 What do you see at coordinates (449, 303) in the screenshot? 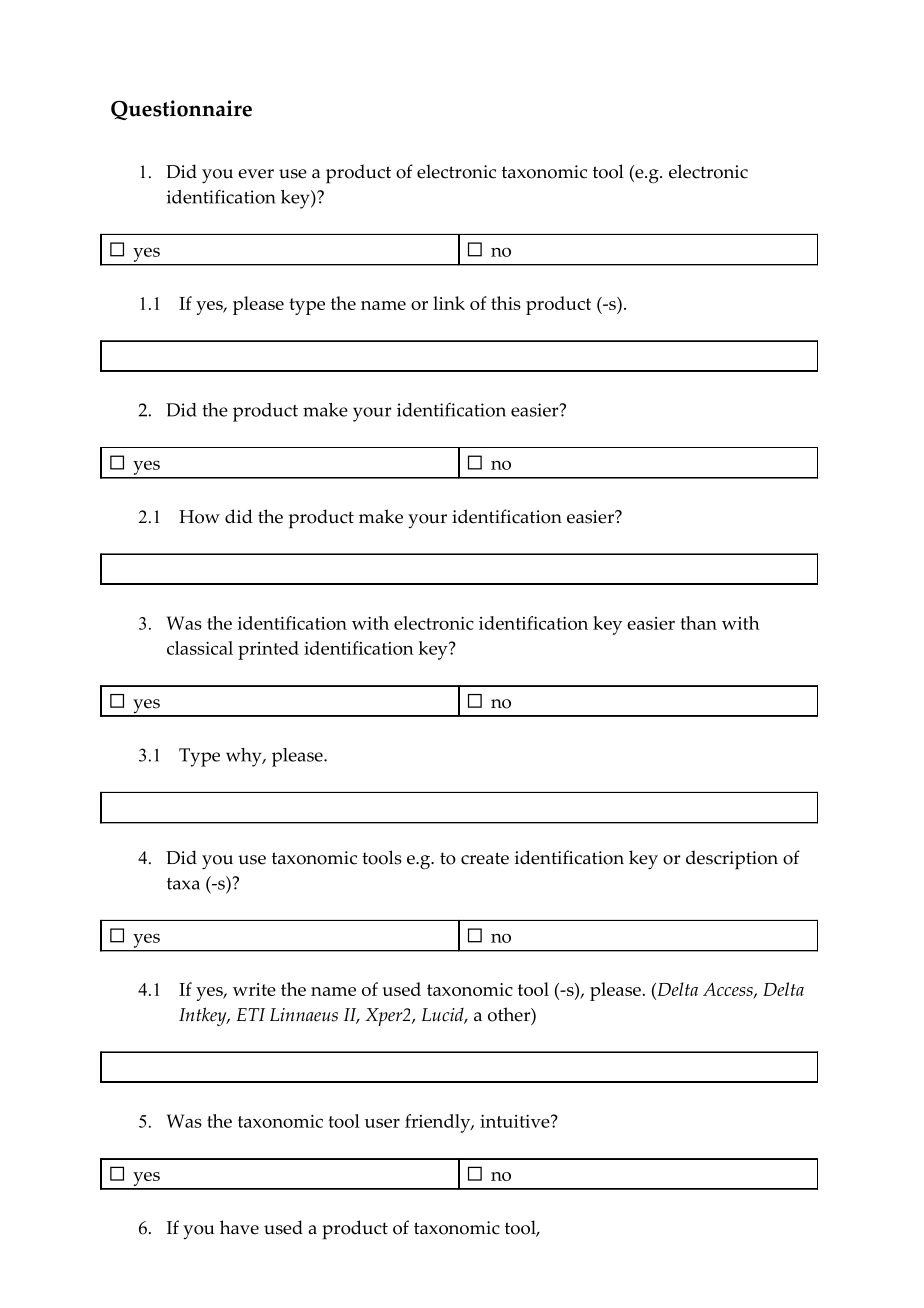
I see `link` at bounding box center [449, 303].
